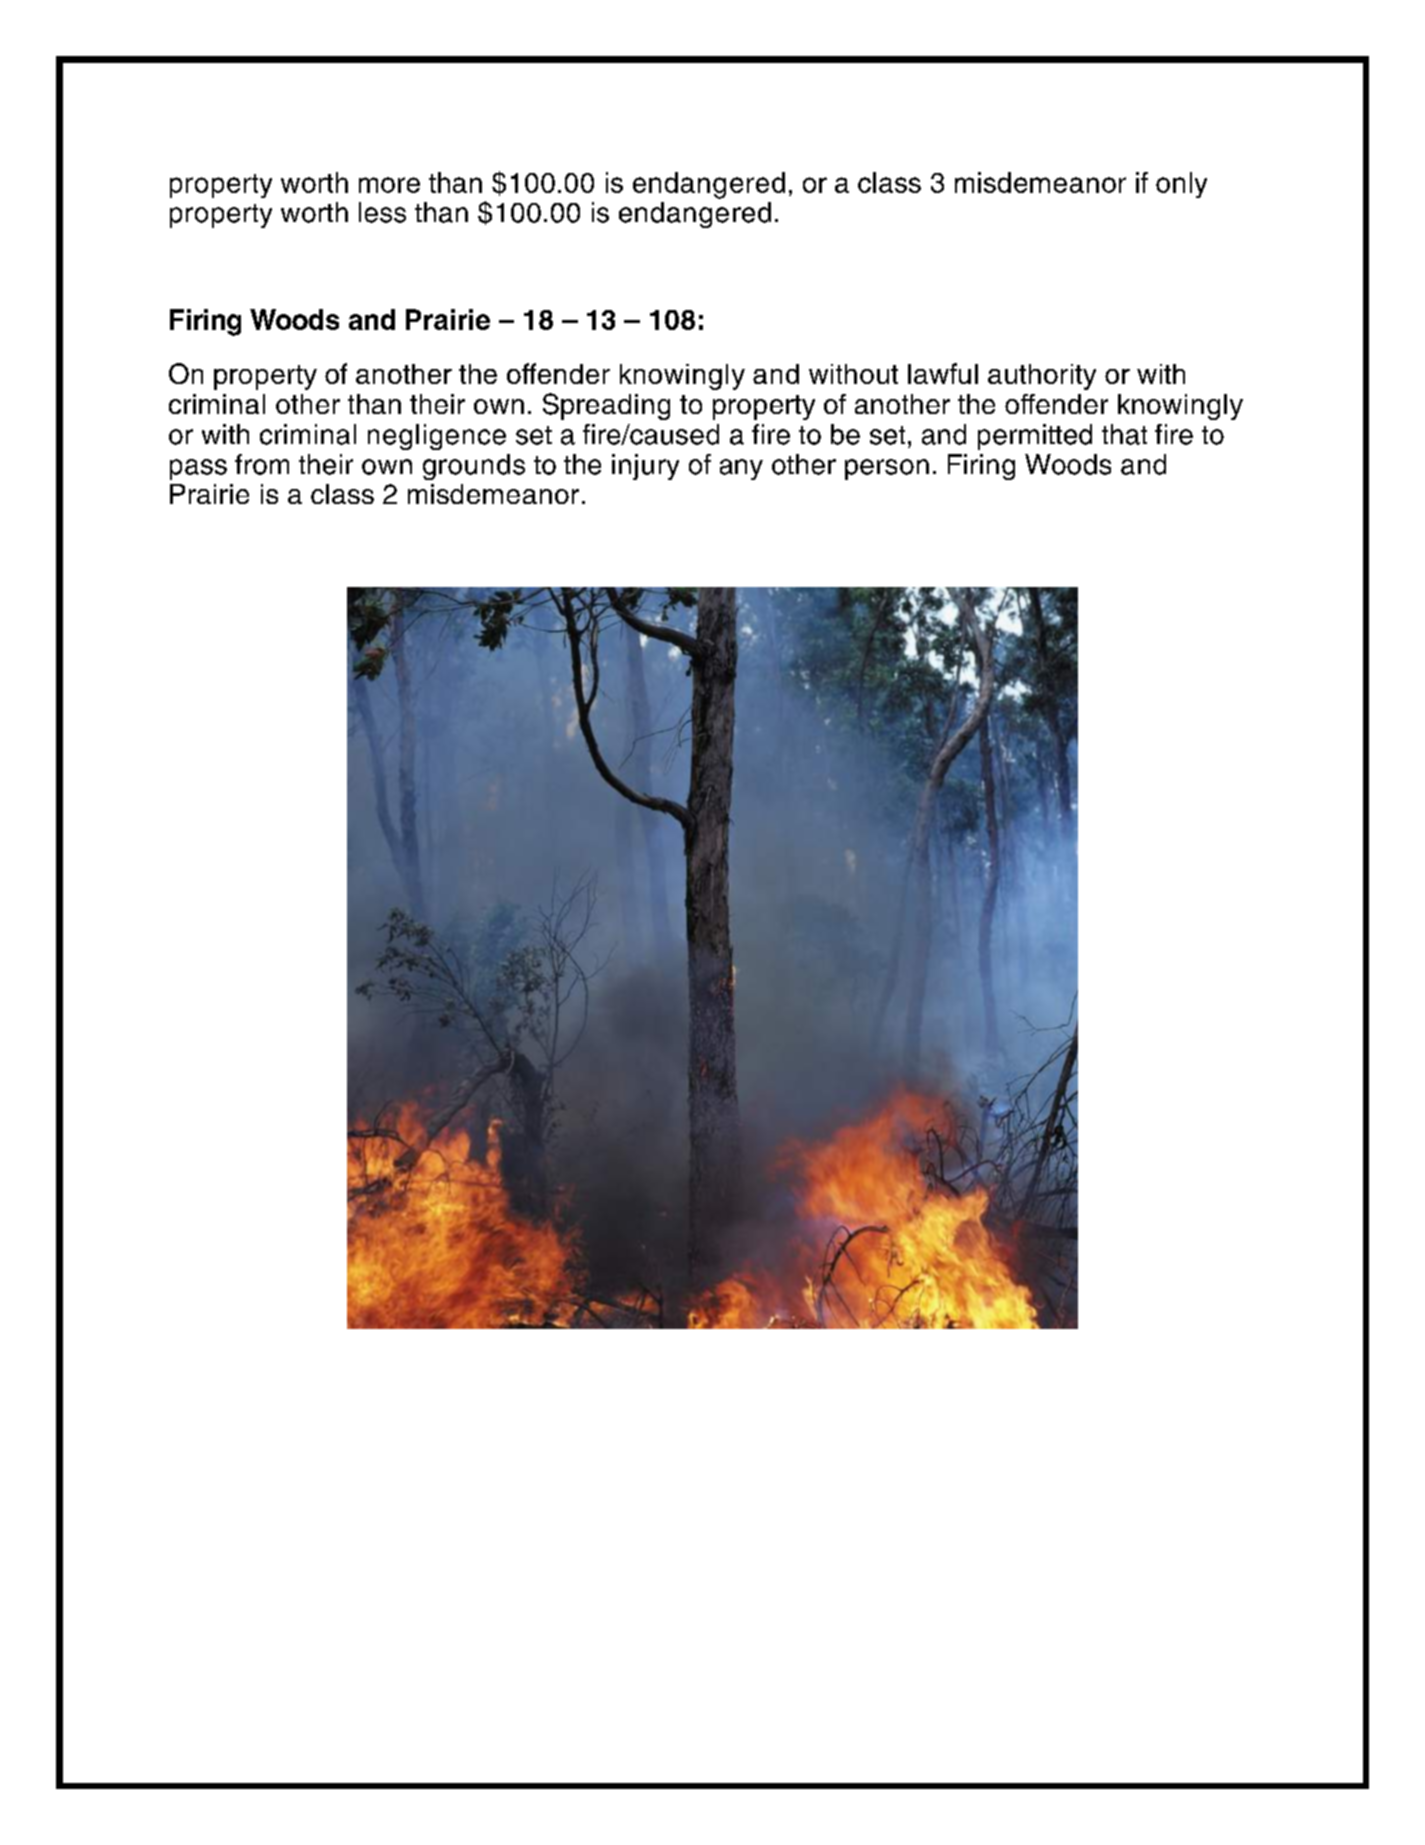 The image size is (1425, 1845). I want to click on injury, so click(645, 467).
